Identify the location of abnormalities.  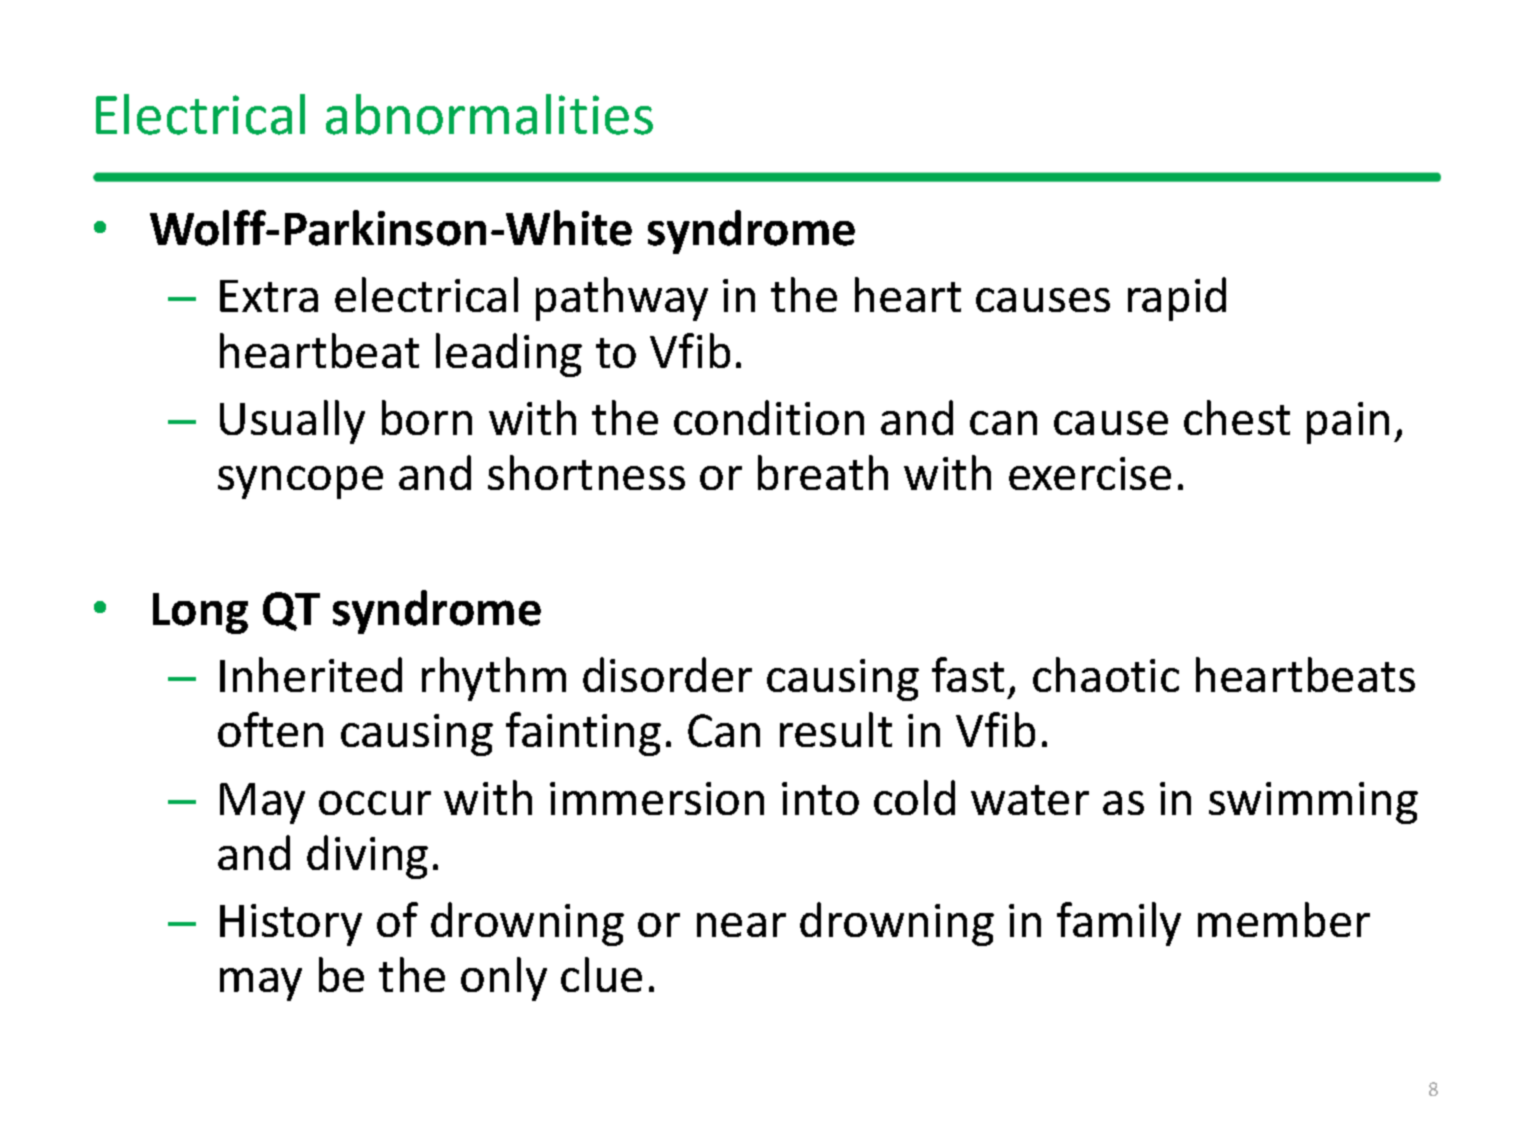
(489, 114).
